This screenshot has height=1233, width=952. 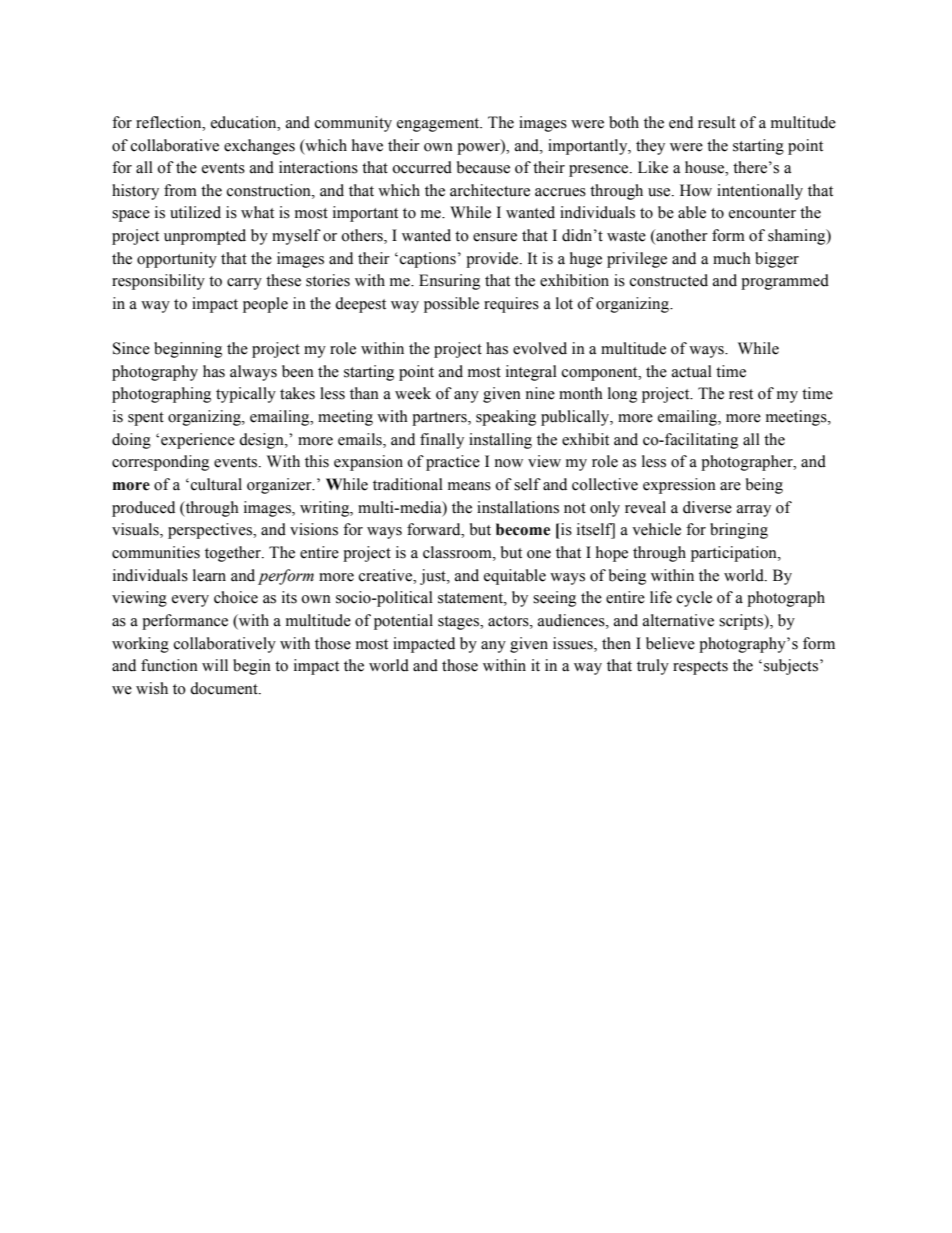 I want to click on engagement, so click(x=439, y=125).
